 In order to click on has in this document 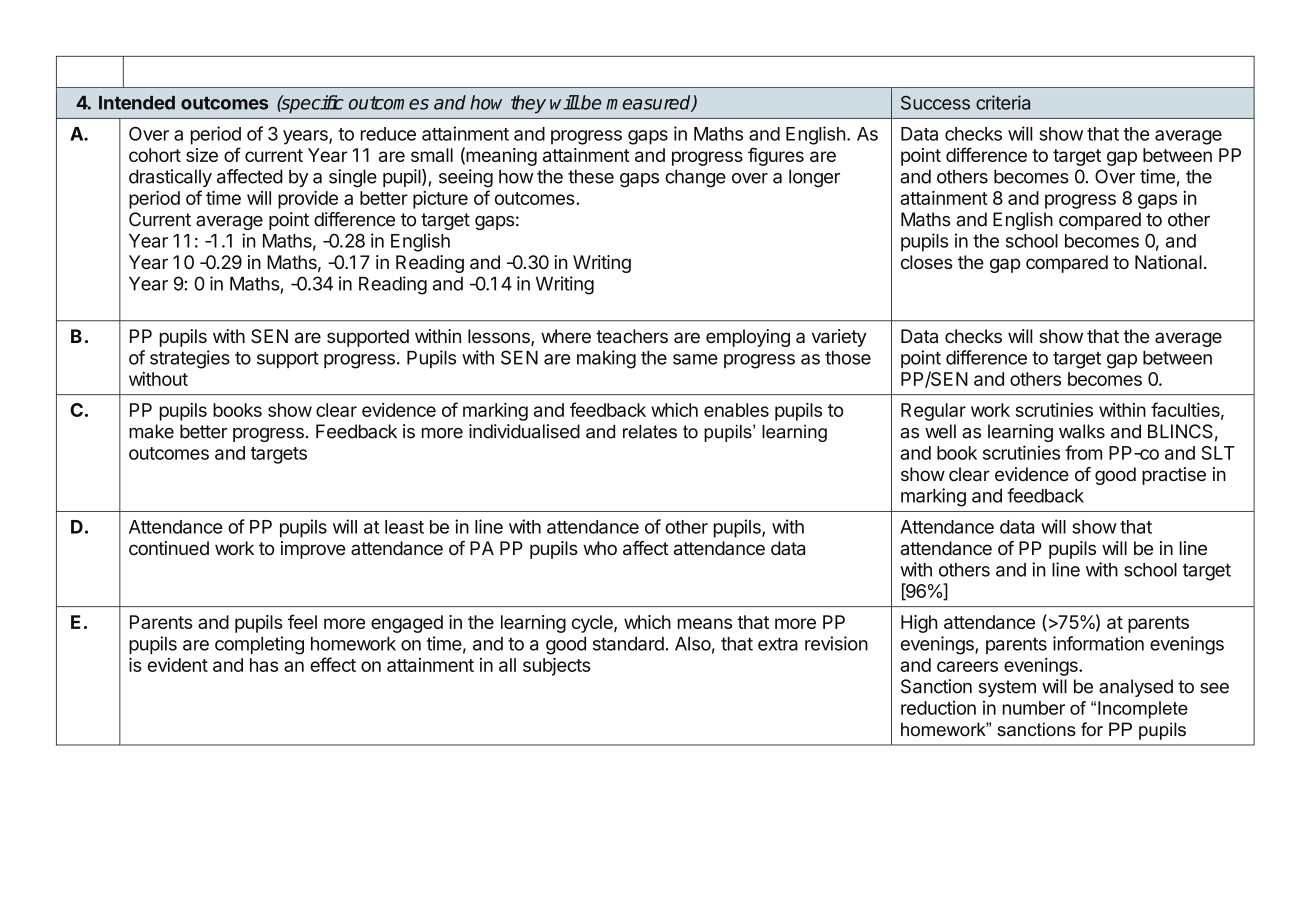, I will do `click(264, 665)`.
